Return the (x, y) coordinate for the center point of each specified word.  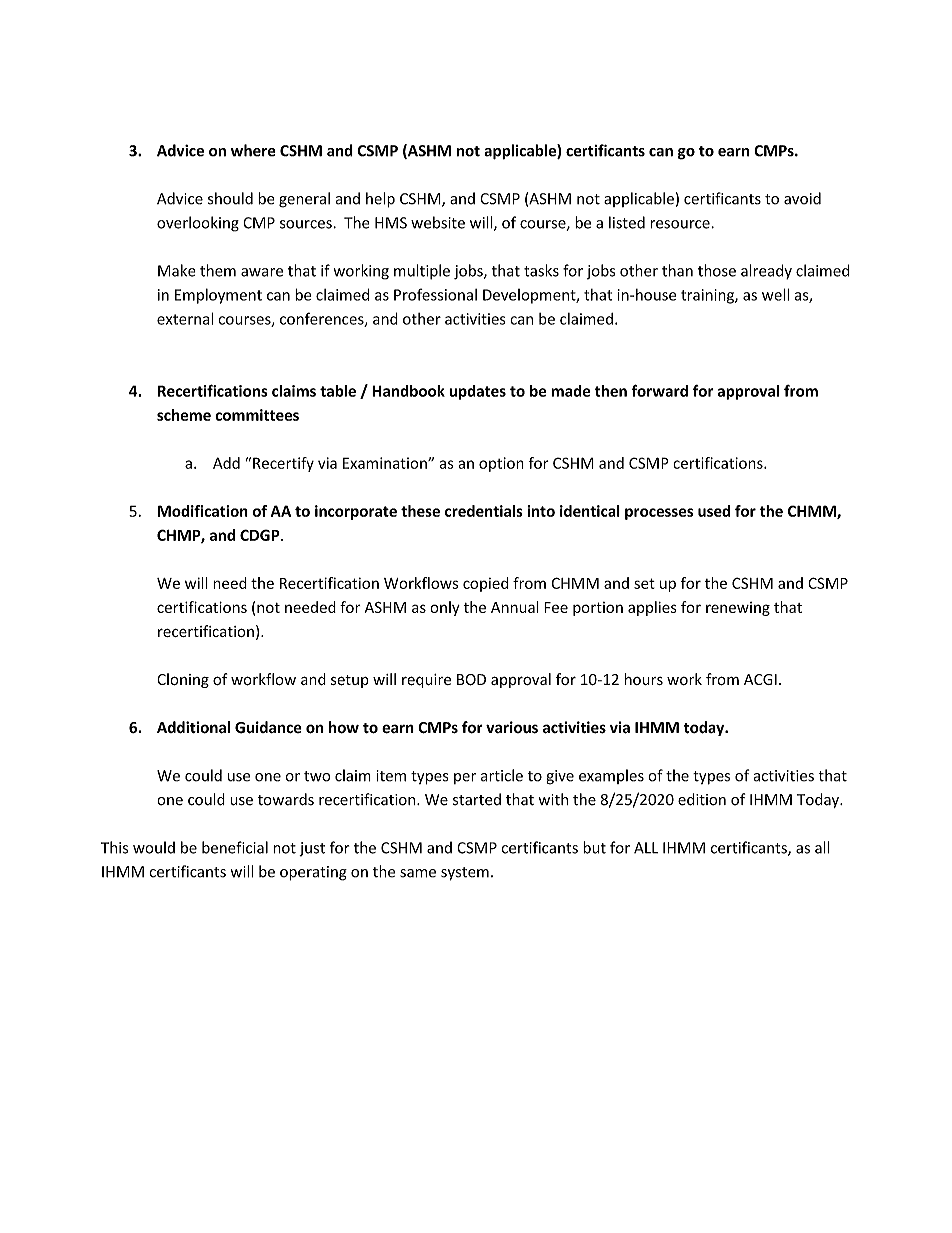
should (230, 198)
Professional (435, 294)
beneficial (235, 847)
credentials (484, 511)
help (380, 200)
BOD (471, 680)
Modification (203, 511)
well (775, 294)
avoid (802, 198)
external (185, 318)
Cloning (183, 680)
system (465, 874)
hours (644, 679)
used (714, 511)
